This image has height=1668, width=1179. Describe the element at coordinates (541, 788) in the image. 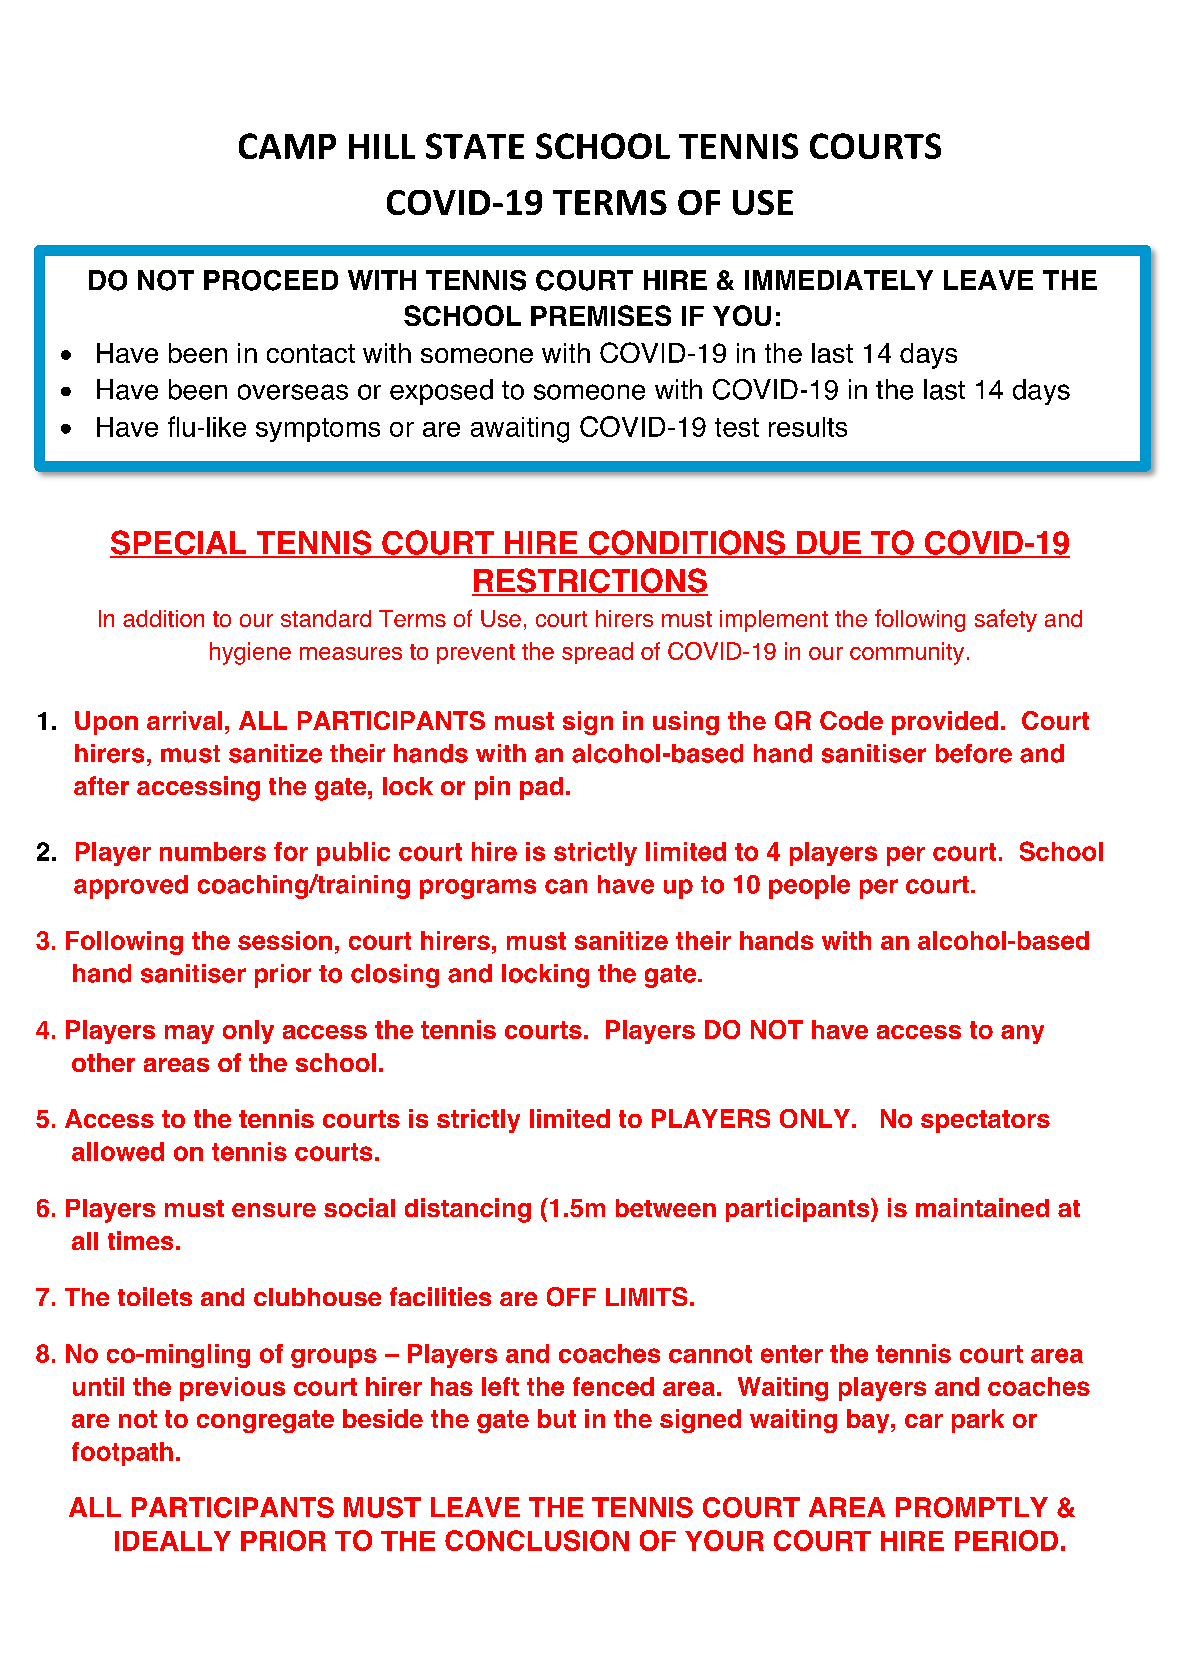

I see `pad` at that location.
